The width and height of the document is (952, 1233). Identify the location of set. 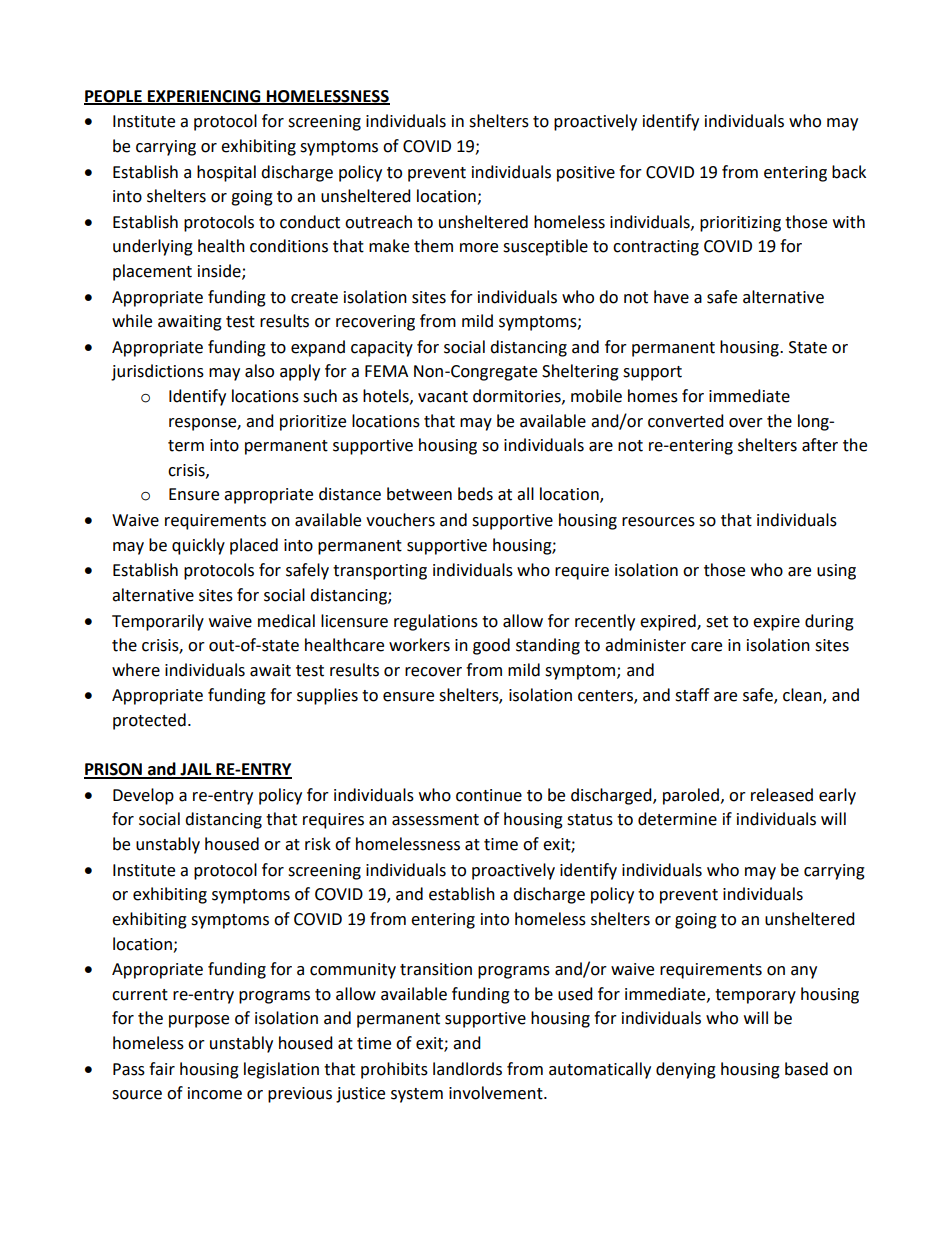
(717, 622).
